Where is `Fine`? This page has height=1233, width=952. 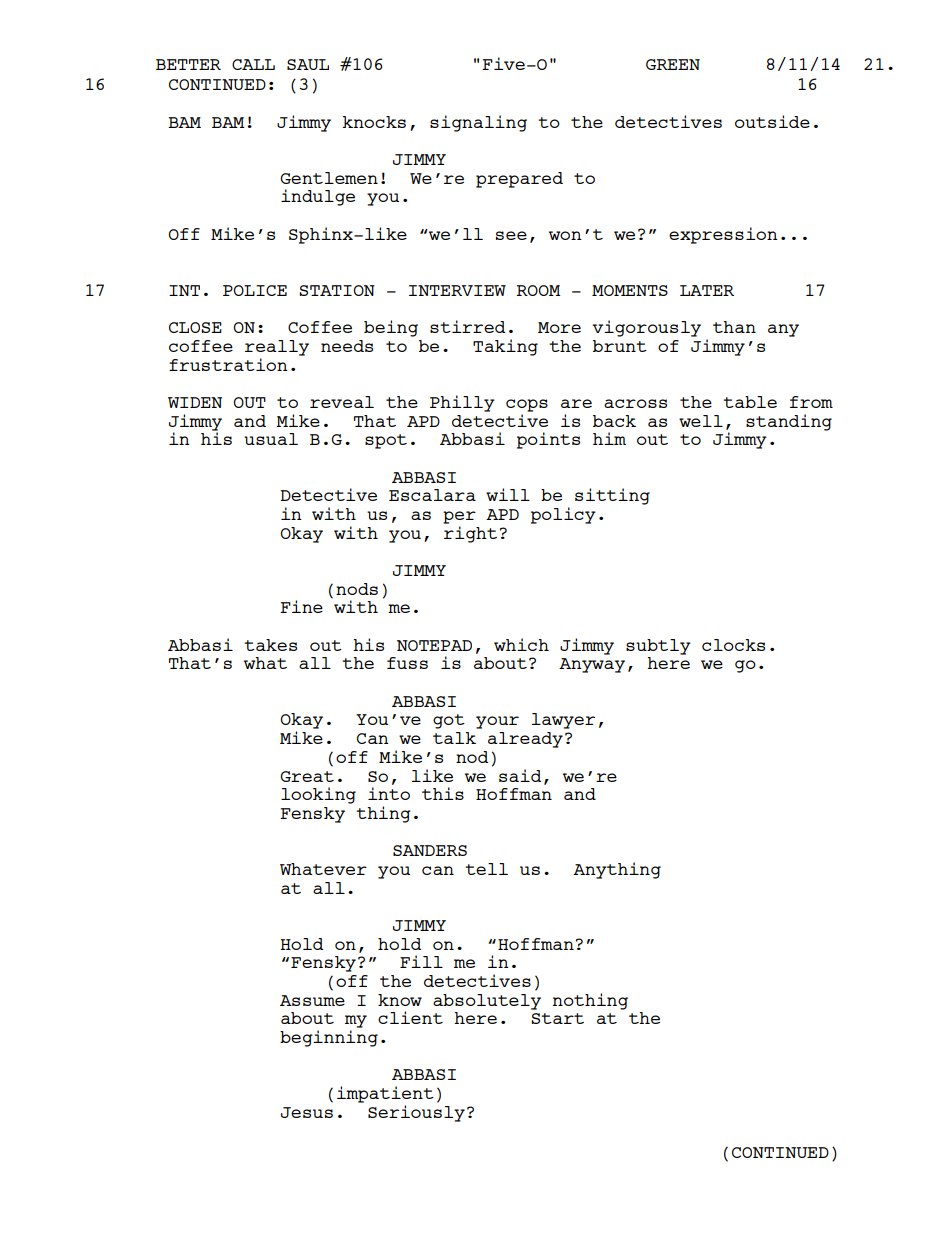 Fine is located at coordinates (301, 606).
